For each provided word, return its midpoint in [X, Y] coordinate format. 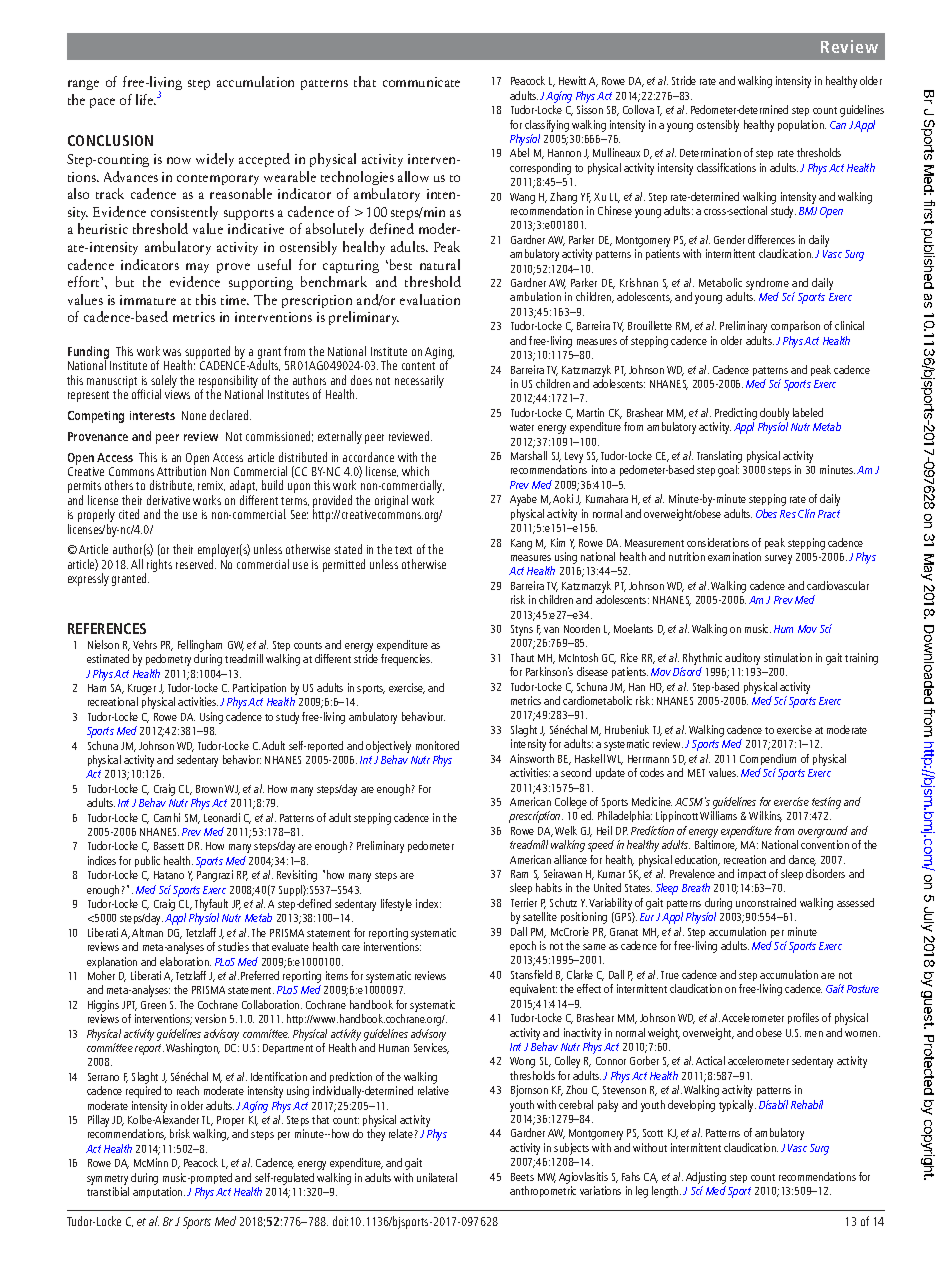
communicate [421, 82]
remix [211, 486]
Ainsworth [532, 758]
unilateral [437, 1177]
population [802, 125]
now [179, 160]
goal [728, 471]
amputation [159, 1192]
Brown [209, 789]
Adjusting [706, 1178]
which [415, 471]
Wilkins [765, 816]
